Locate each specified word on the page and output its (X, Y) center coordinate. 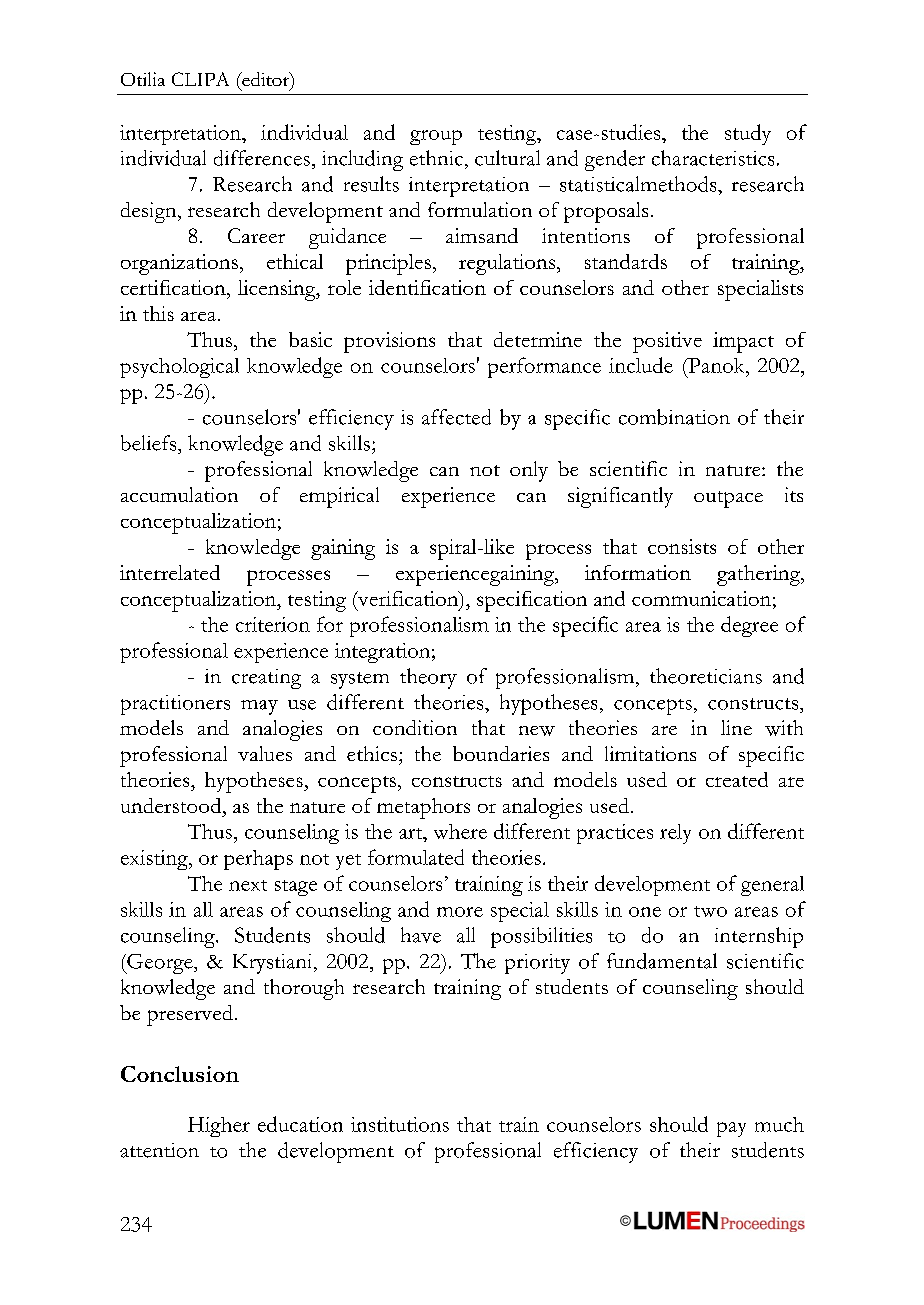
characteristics (713, 158)
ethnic (436, 158)
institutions (400, 1124)
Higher (219, 1127)
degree (749, 626)
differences (262, 158)
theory (428, 678)
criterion (273, 624)
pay (731, 1129)
